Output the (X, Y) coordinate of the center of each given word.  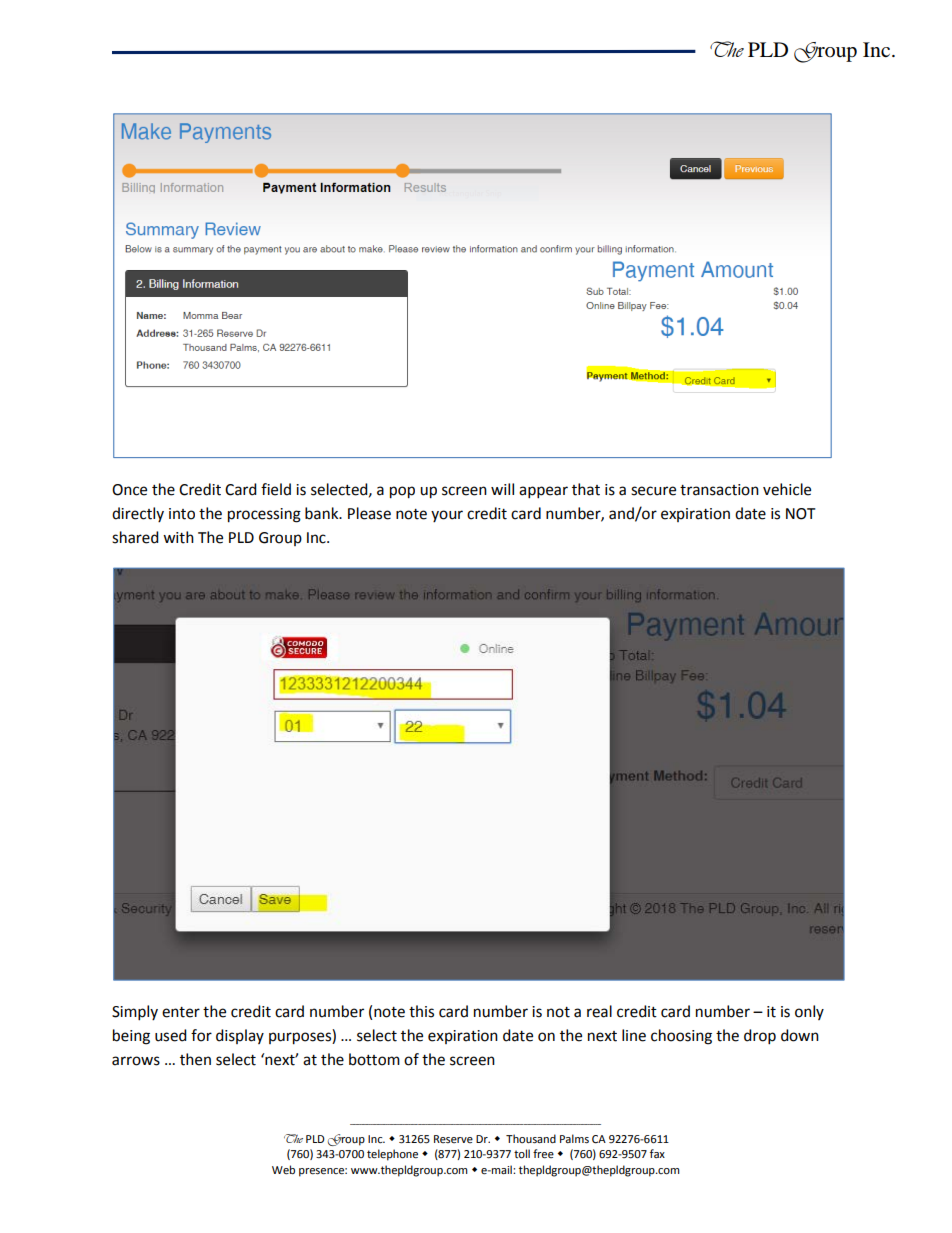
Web (283, 1170)
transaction (719, 490)
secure (653, 491)
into (182, 514)
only (809, 1012)
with (178, 537)
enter (181, 1012)
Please (369, 513)
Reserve (453, 1139)
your (447, 516)
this (421, 1011)
